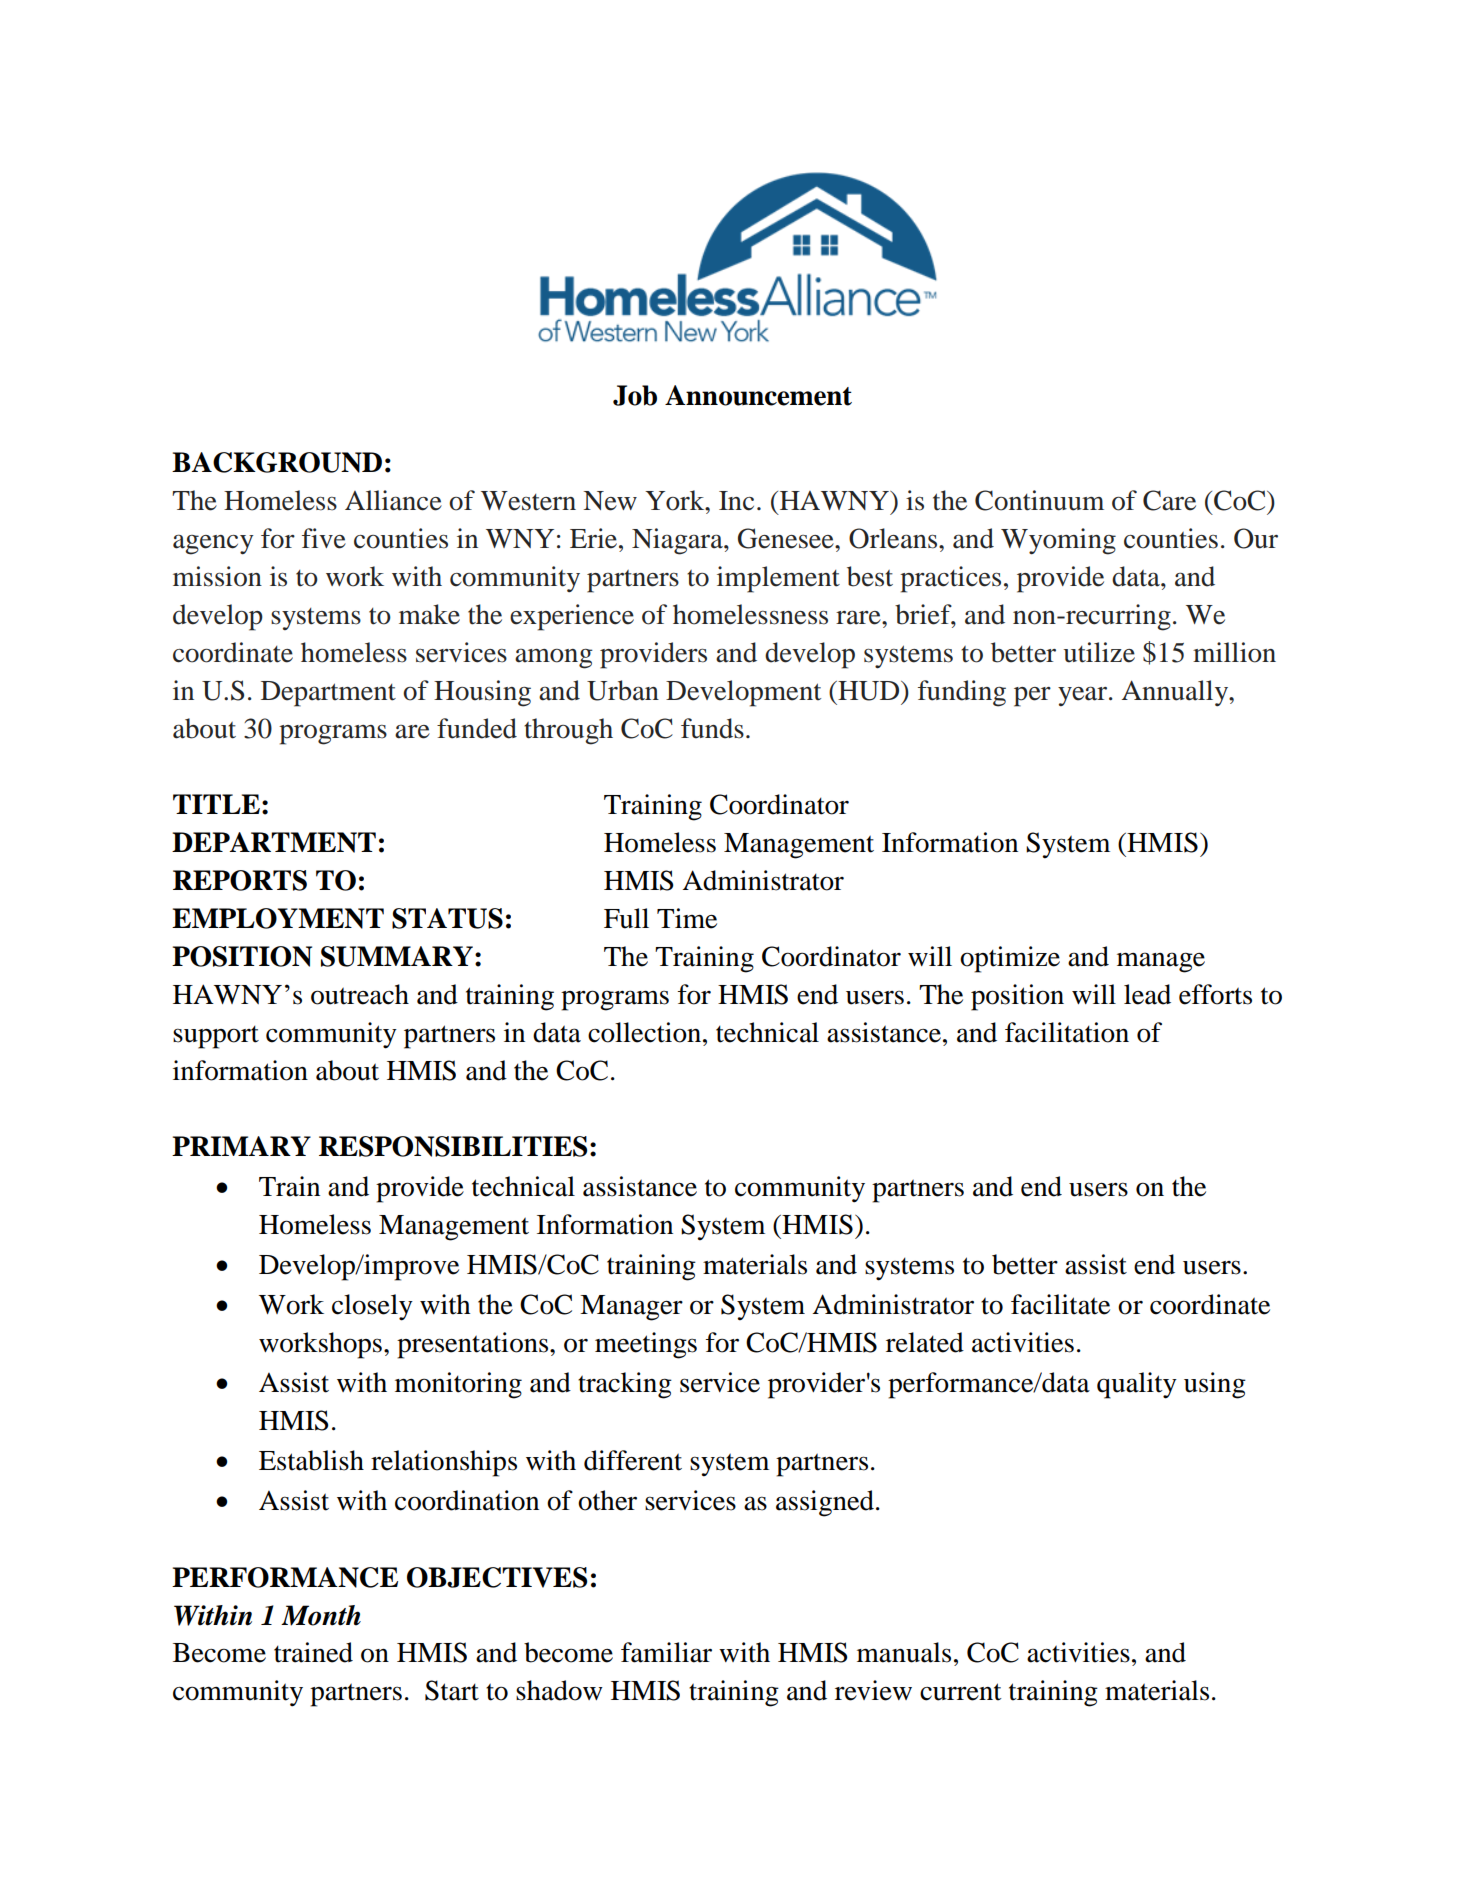 The height and width of the screenshot is (1897, 1466). Describe the element at coordinates (1067, 1032) in the screenshot. I see `facilitation` at that location.
